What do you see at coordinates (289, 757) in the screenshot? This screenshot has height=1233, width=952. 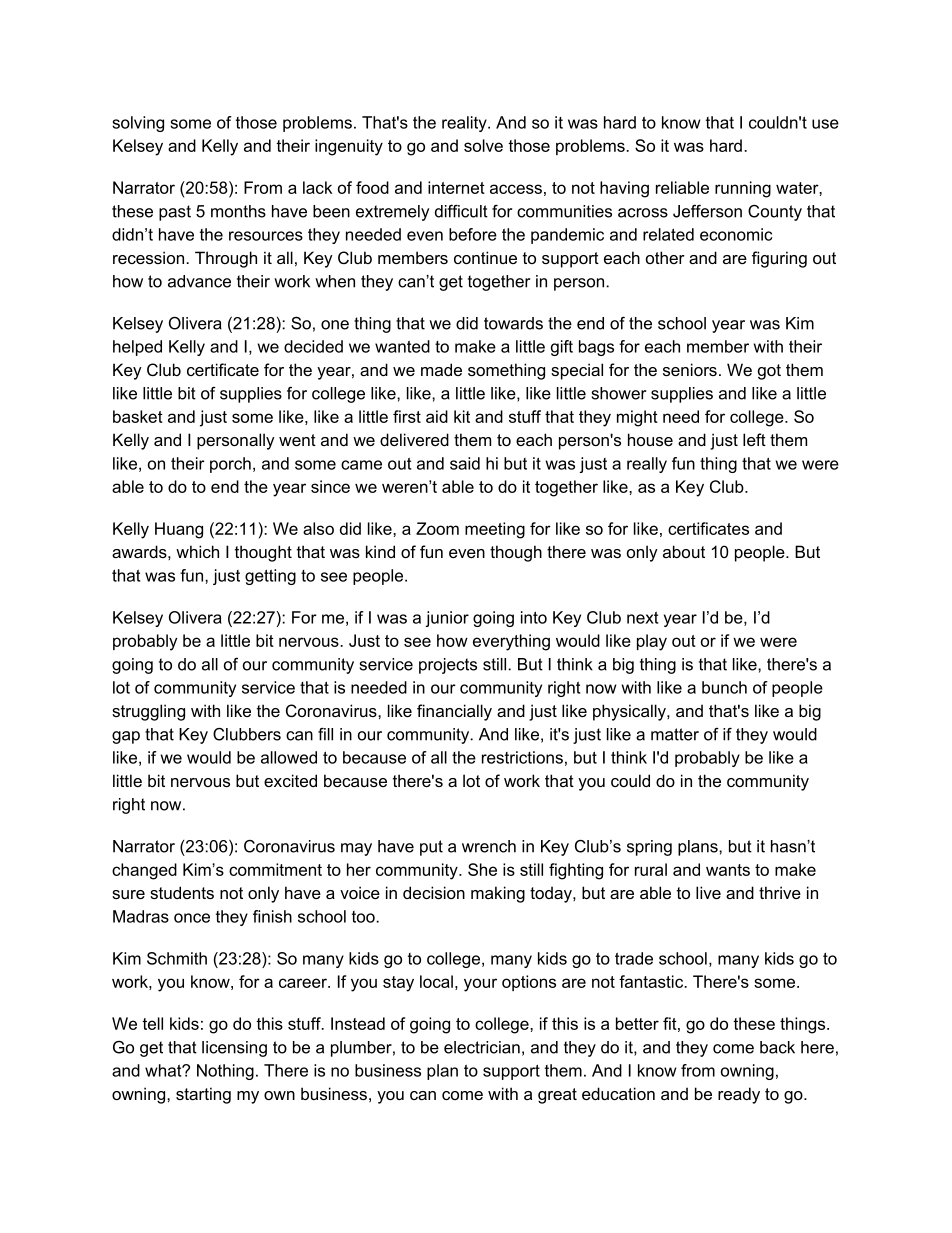 I see `allowed` at bounding box center [289, 757].
